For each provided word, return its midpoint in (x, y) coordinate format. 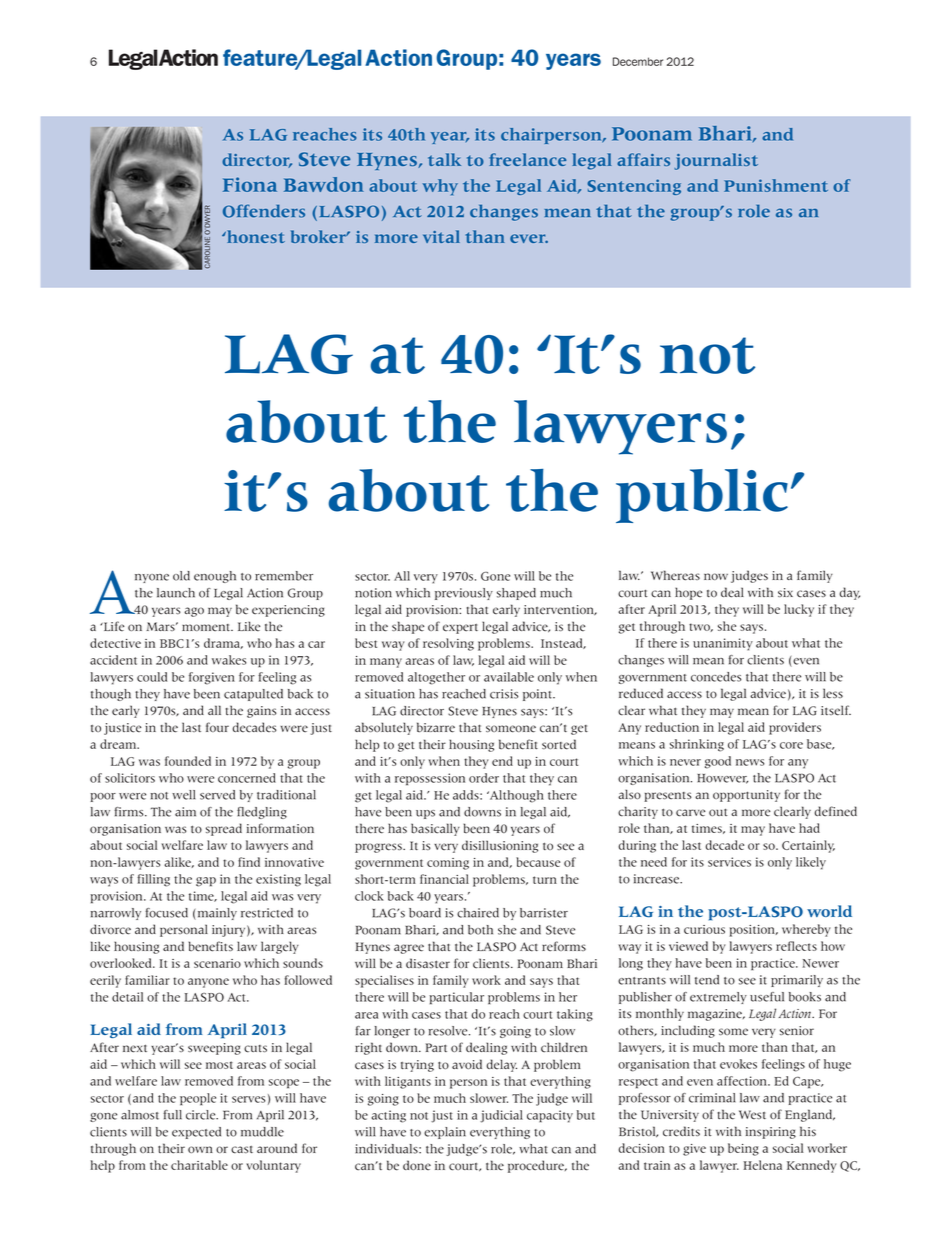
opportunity (746, 796)
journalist (716, 161)
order (484, 778)
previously (464, 594)
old (181, 576)
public (702, 496)
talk (444, 159)
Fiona (250, 184)
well (183, 795)
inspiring (771, 1133)
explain (445, 1133)
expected (196, 1133)
